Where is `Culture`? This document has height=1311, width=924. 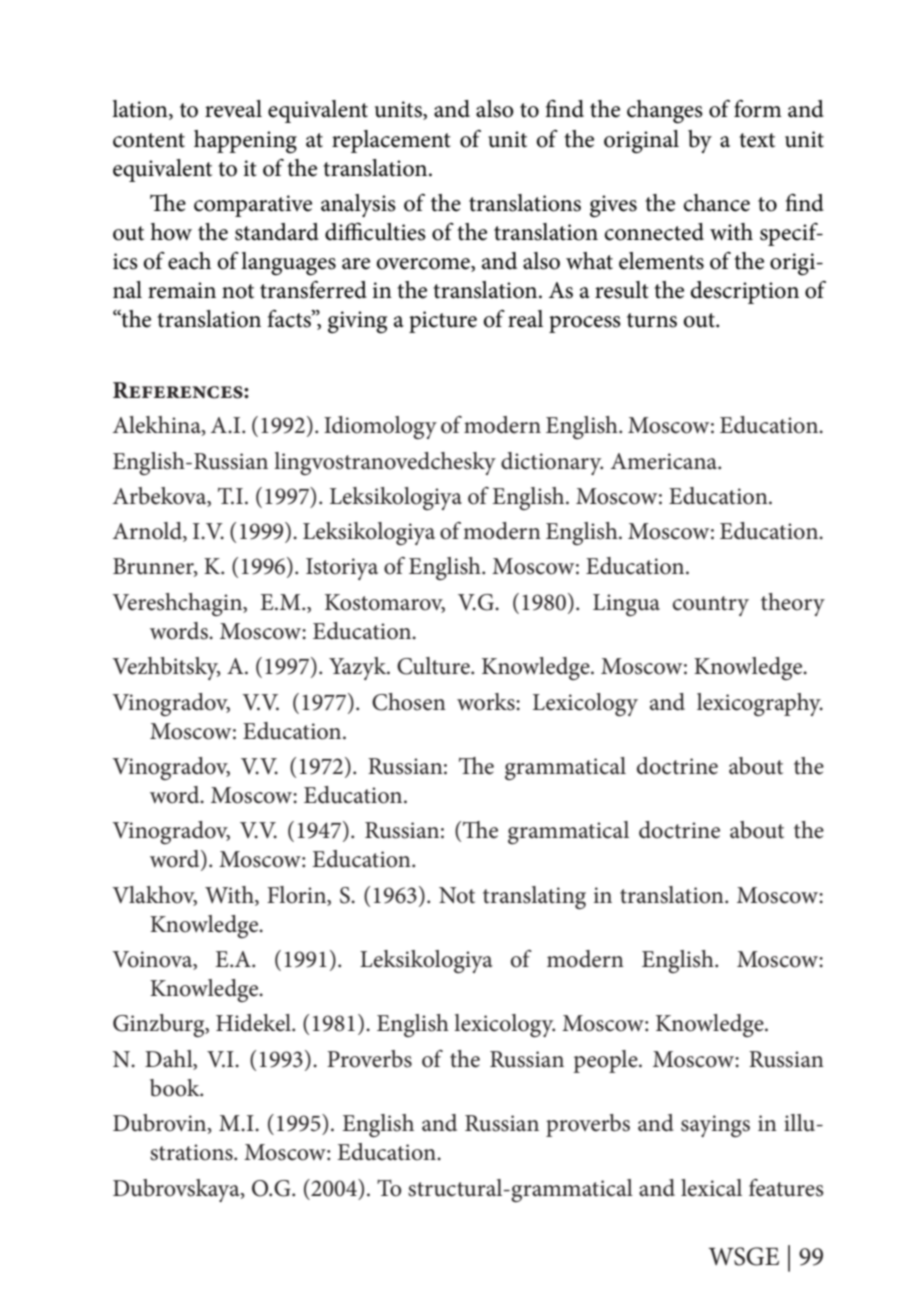
Culture is located at coordinates (434, 666).
